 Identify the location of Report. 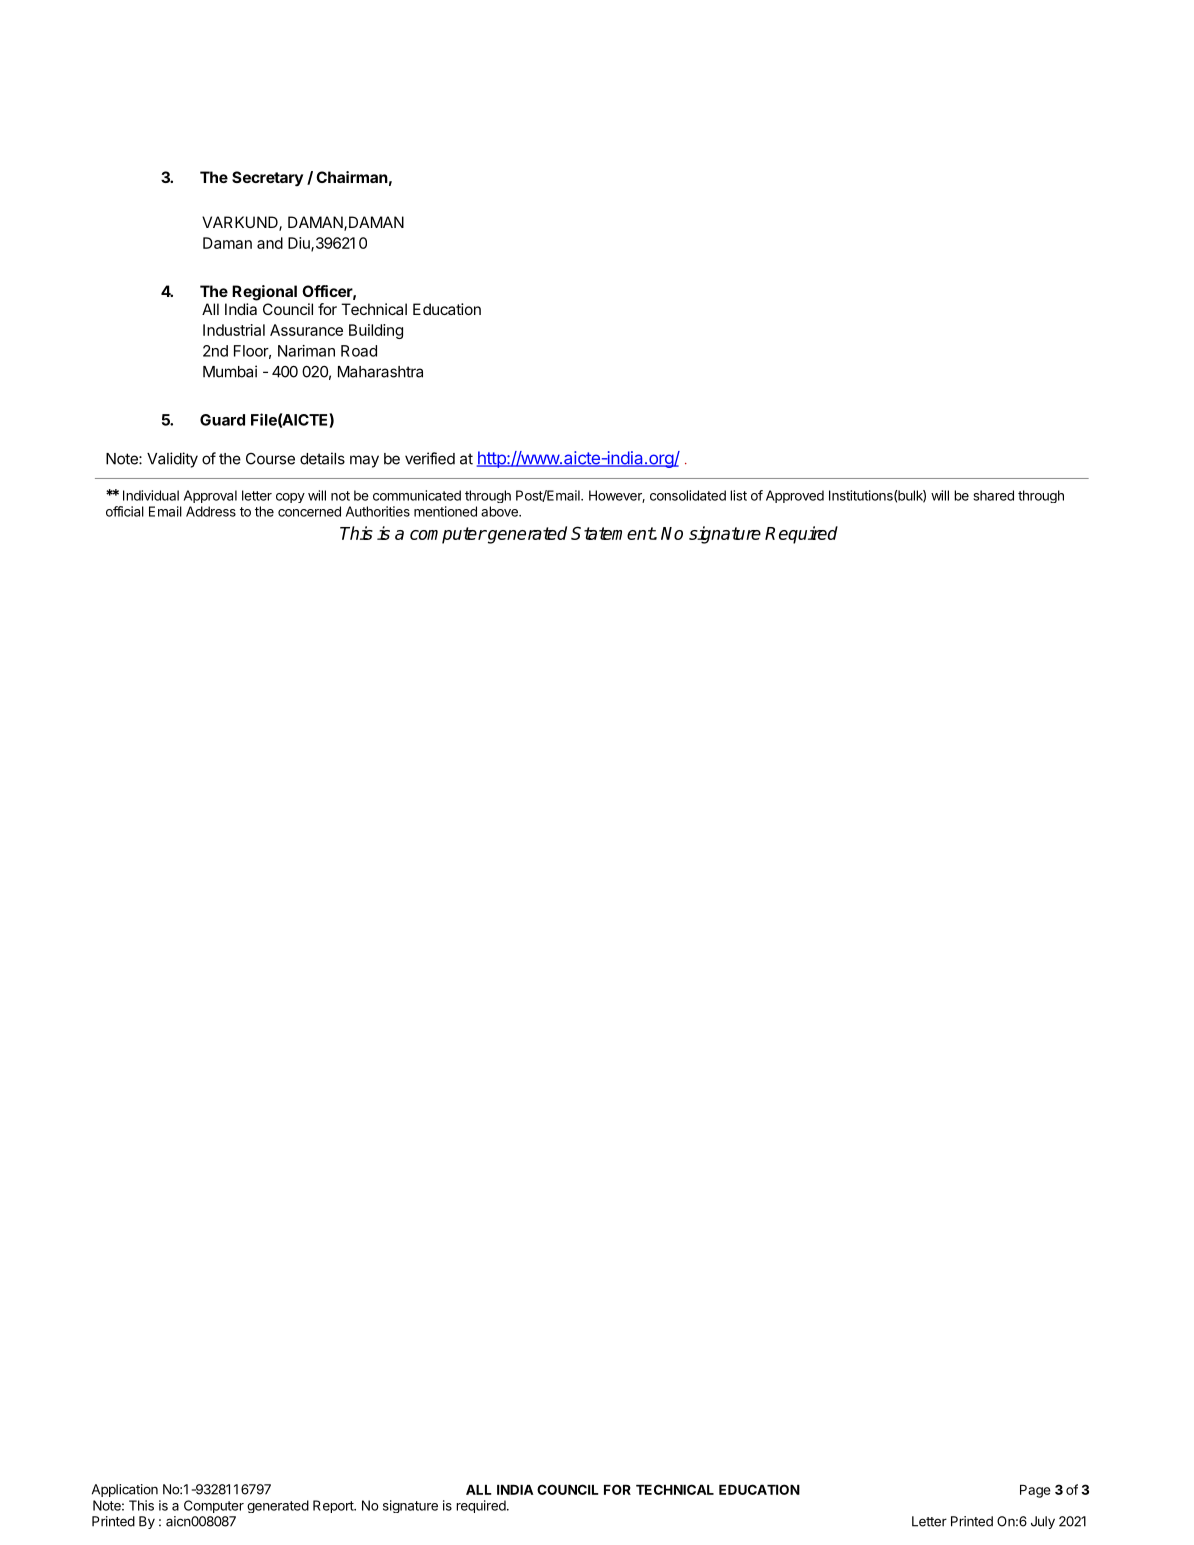
(334, 1506).
